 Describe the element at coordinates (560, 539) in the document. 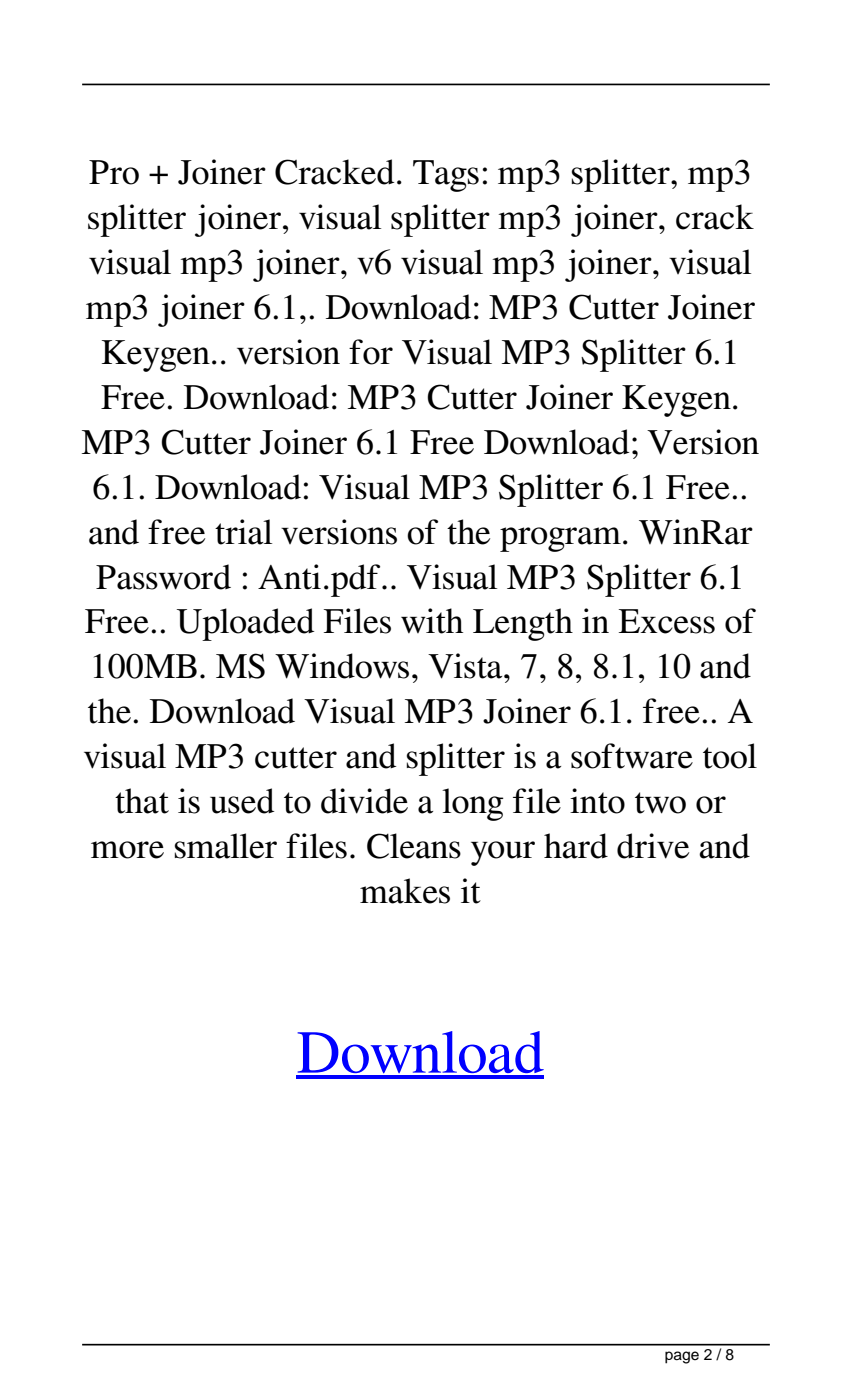

I see `program` at that location.
